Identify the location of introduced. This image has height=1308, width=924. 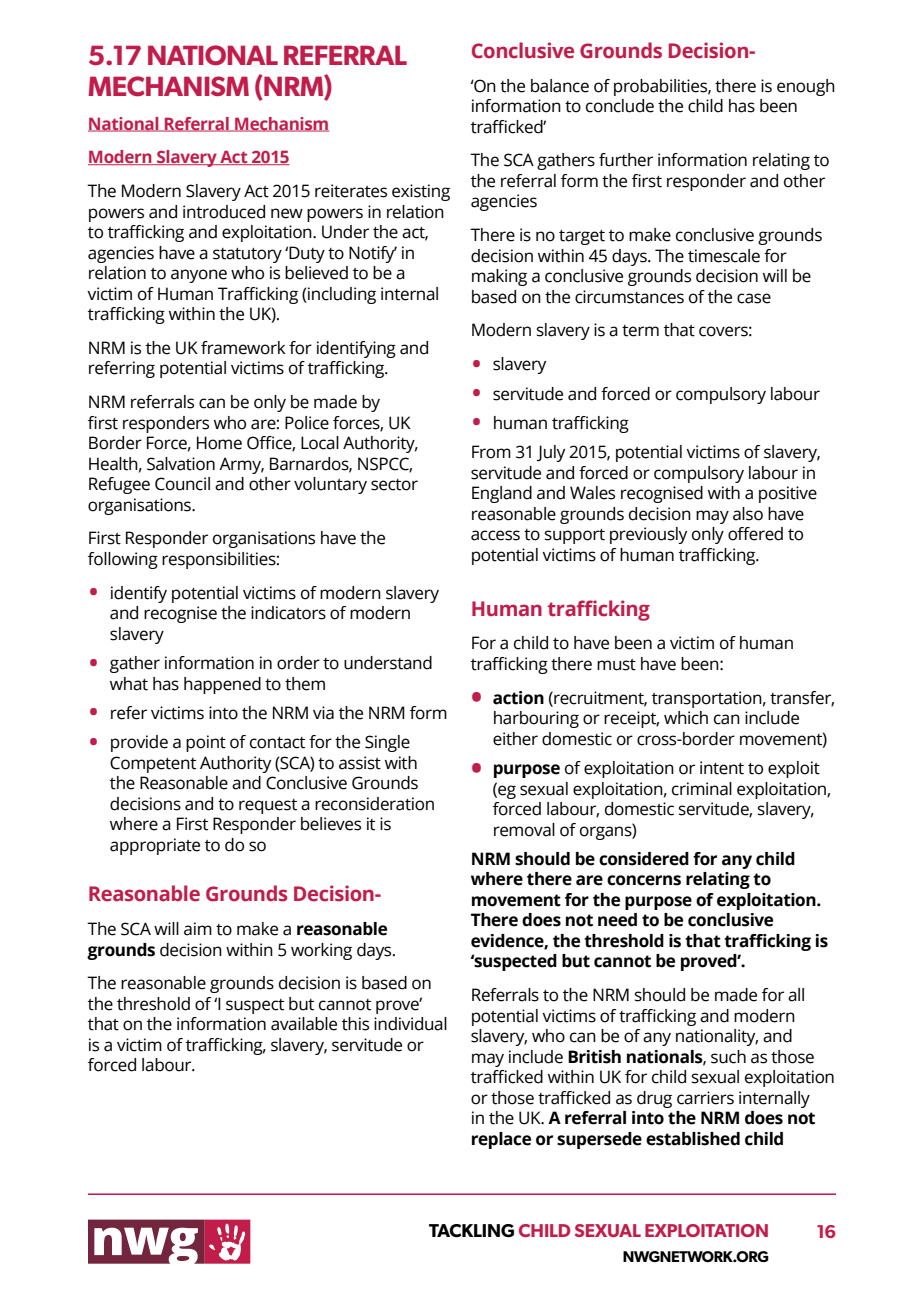
(224, 212).
